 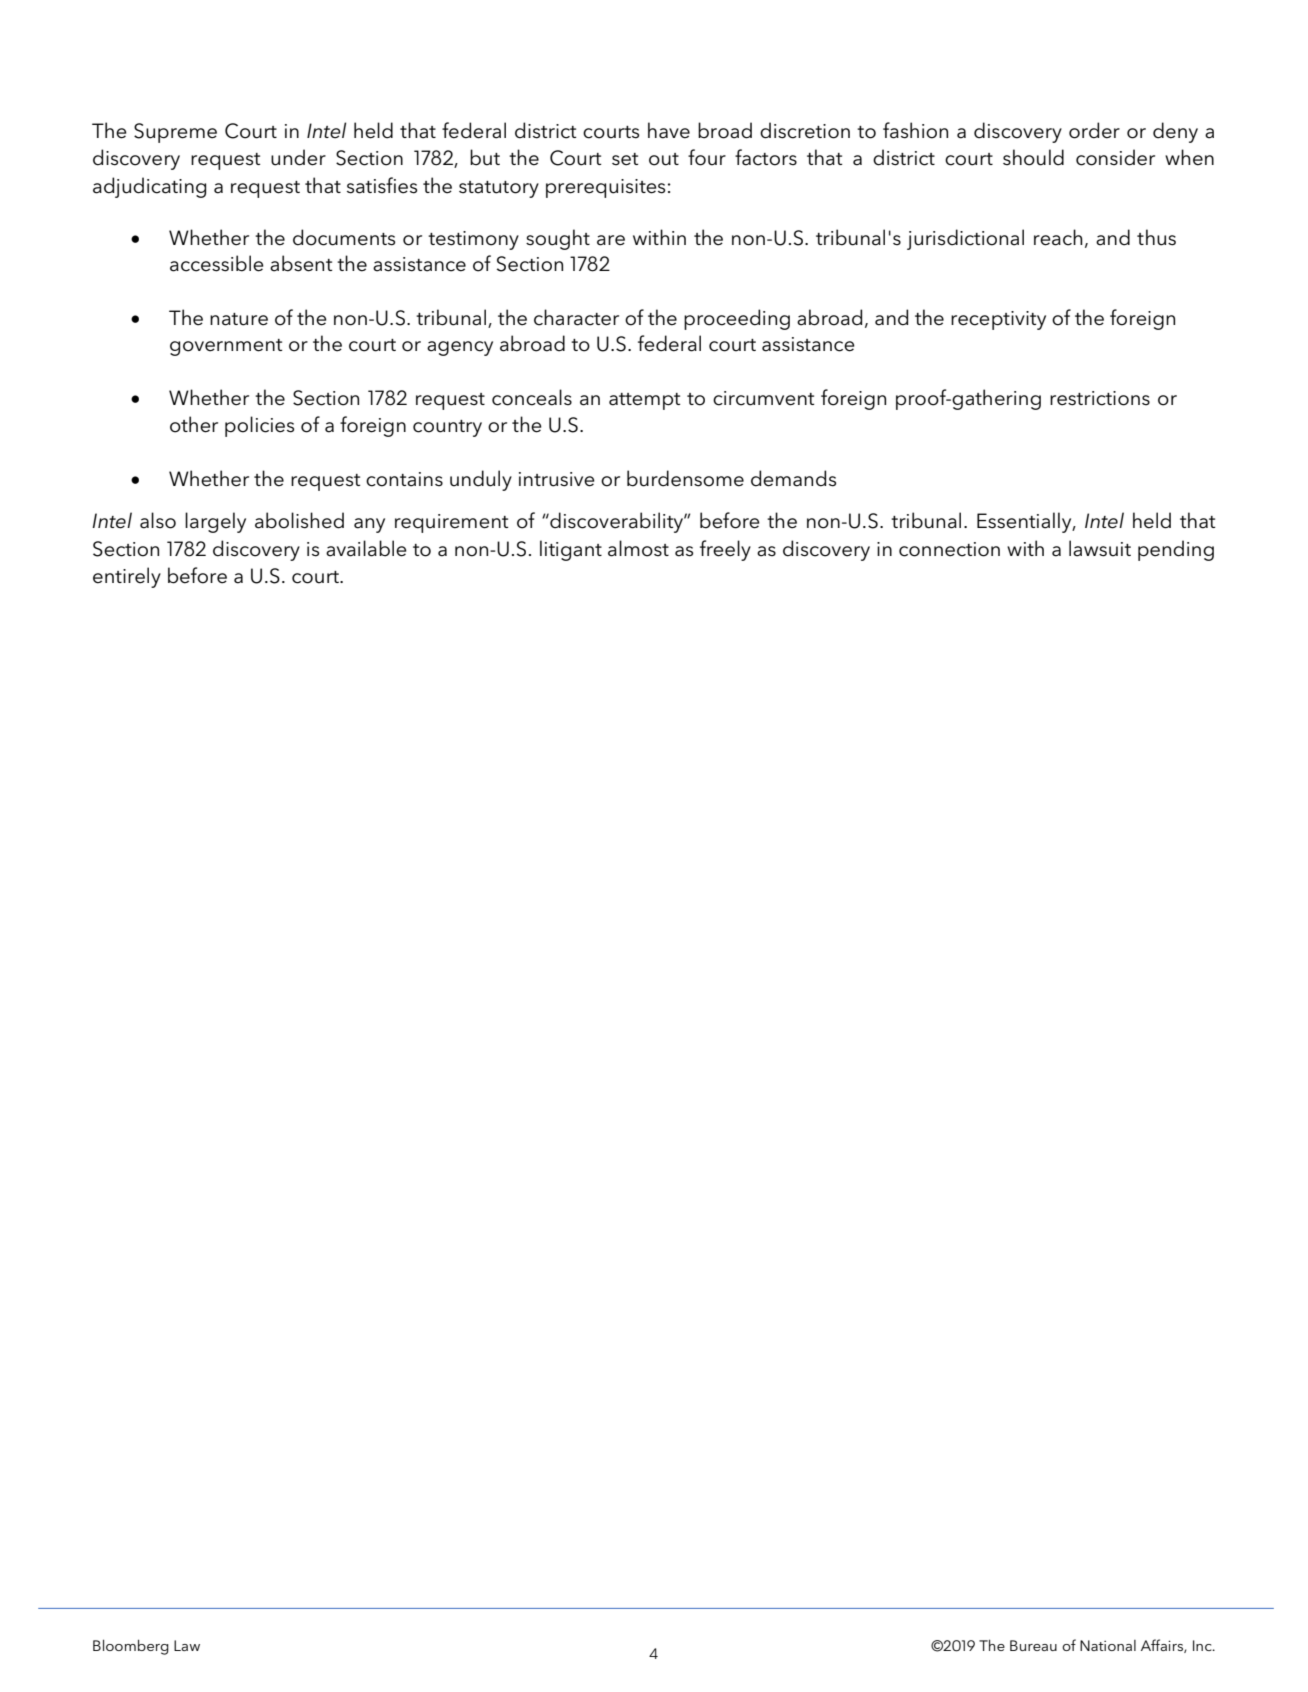 I want to click on lawsuit, so click(x=1100, y=548).
